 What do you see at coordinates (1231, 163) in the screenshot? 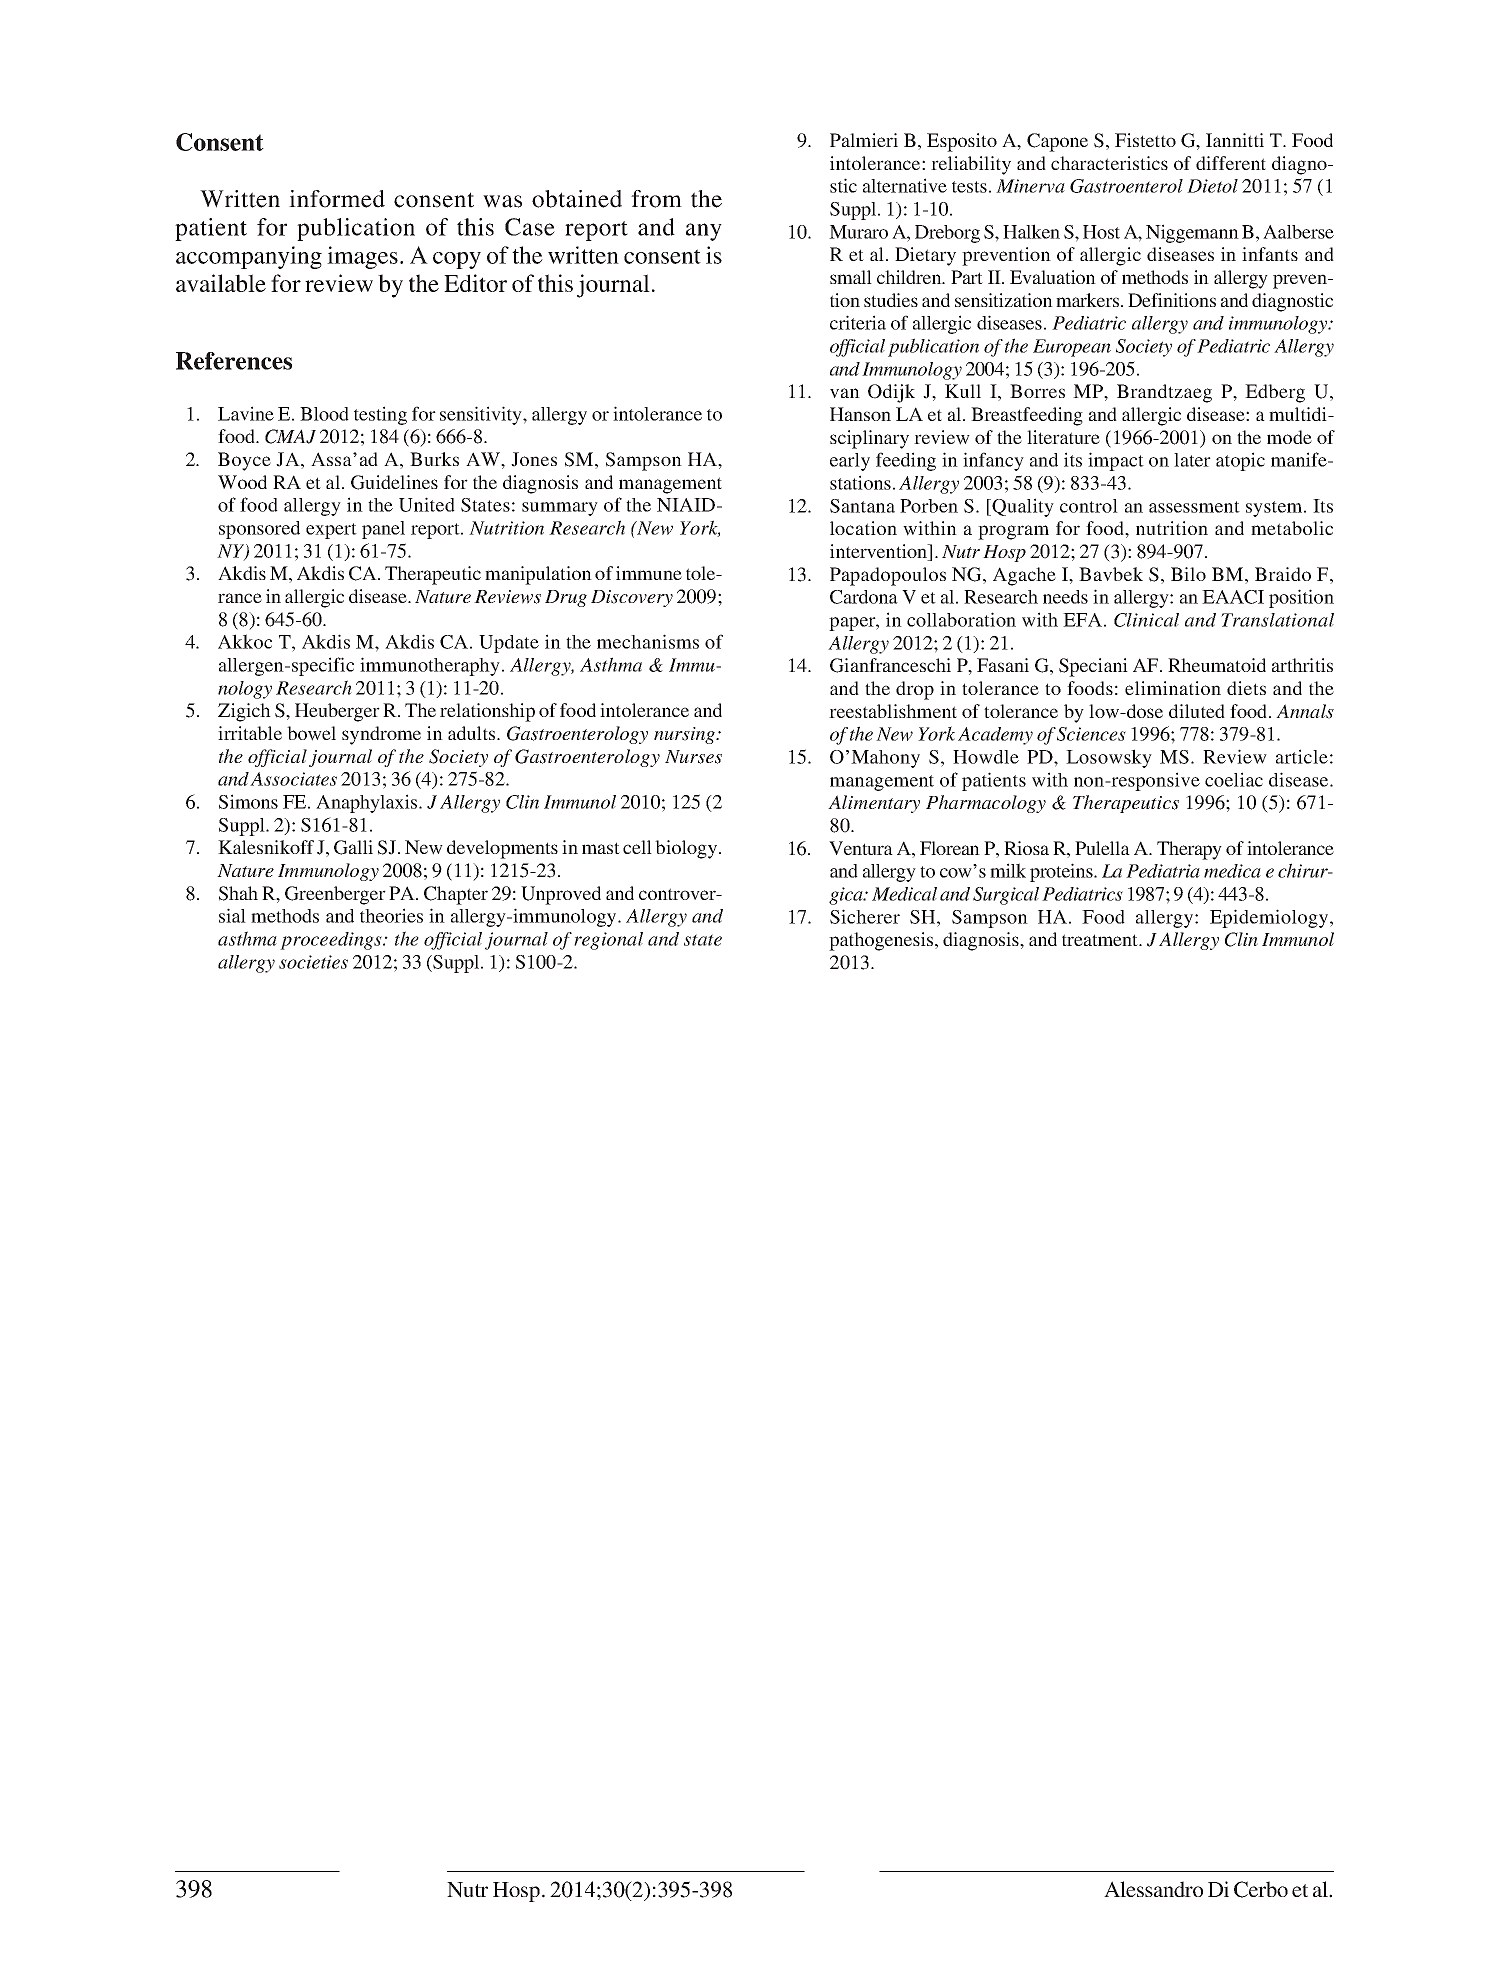
I see `different` at bounding box center [1231, 163].
